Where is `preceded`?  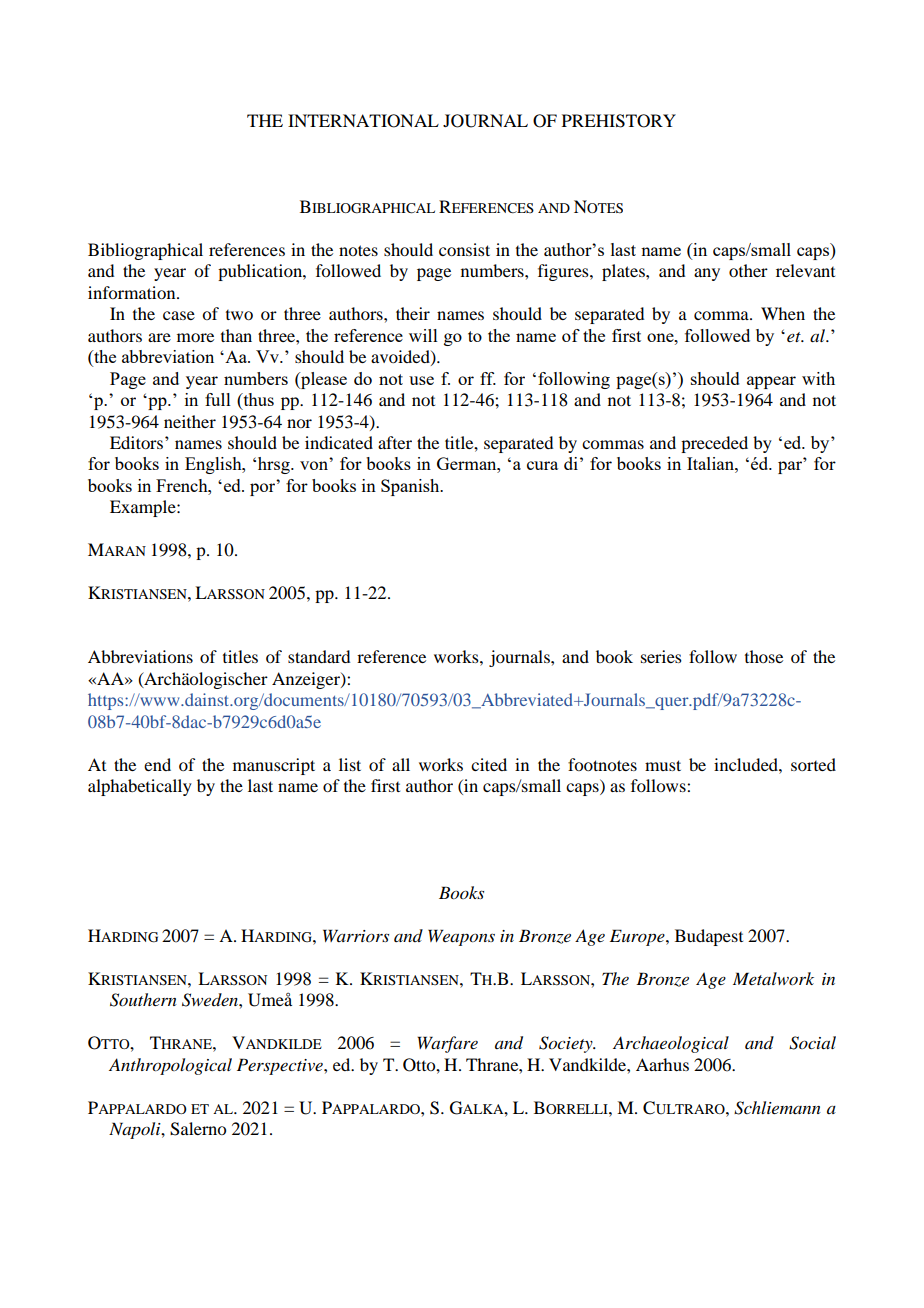 preceded is located at coordinates (714, 444).
